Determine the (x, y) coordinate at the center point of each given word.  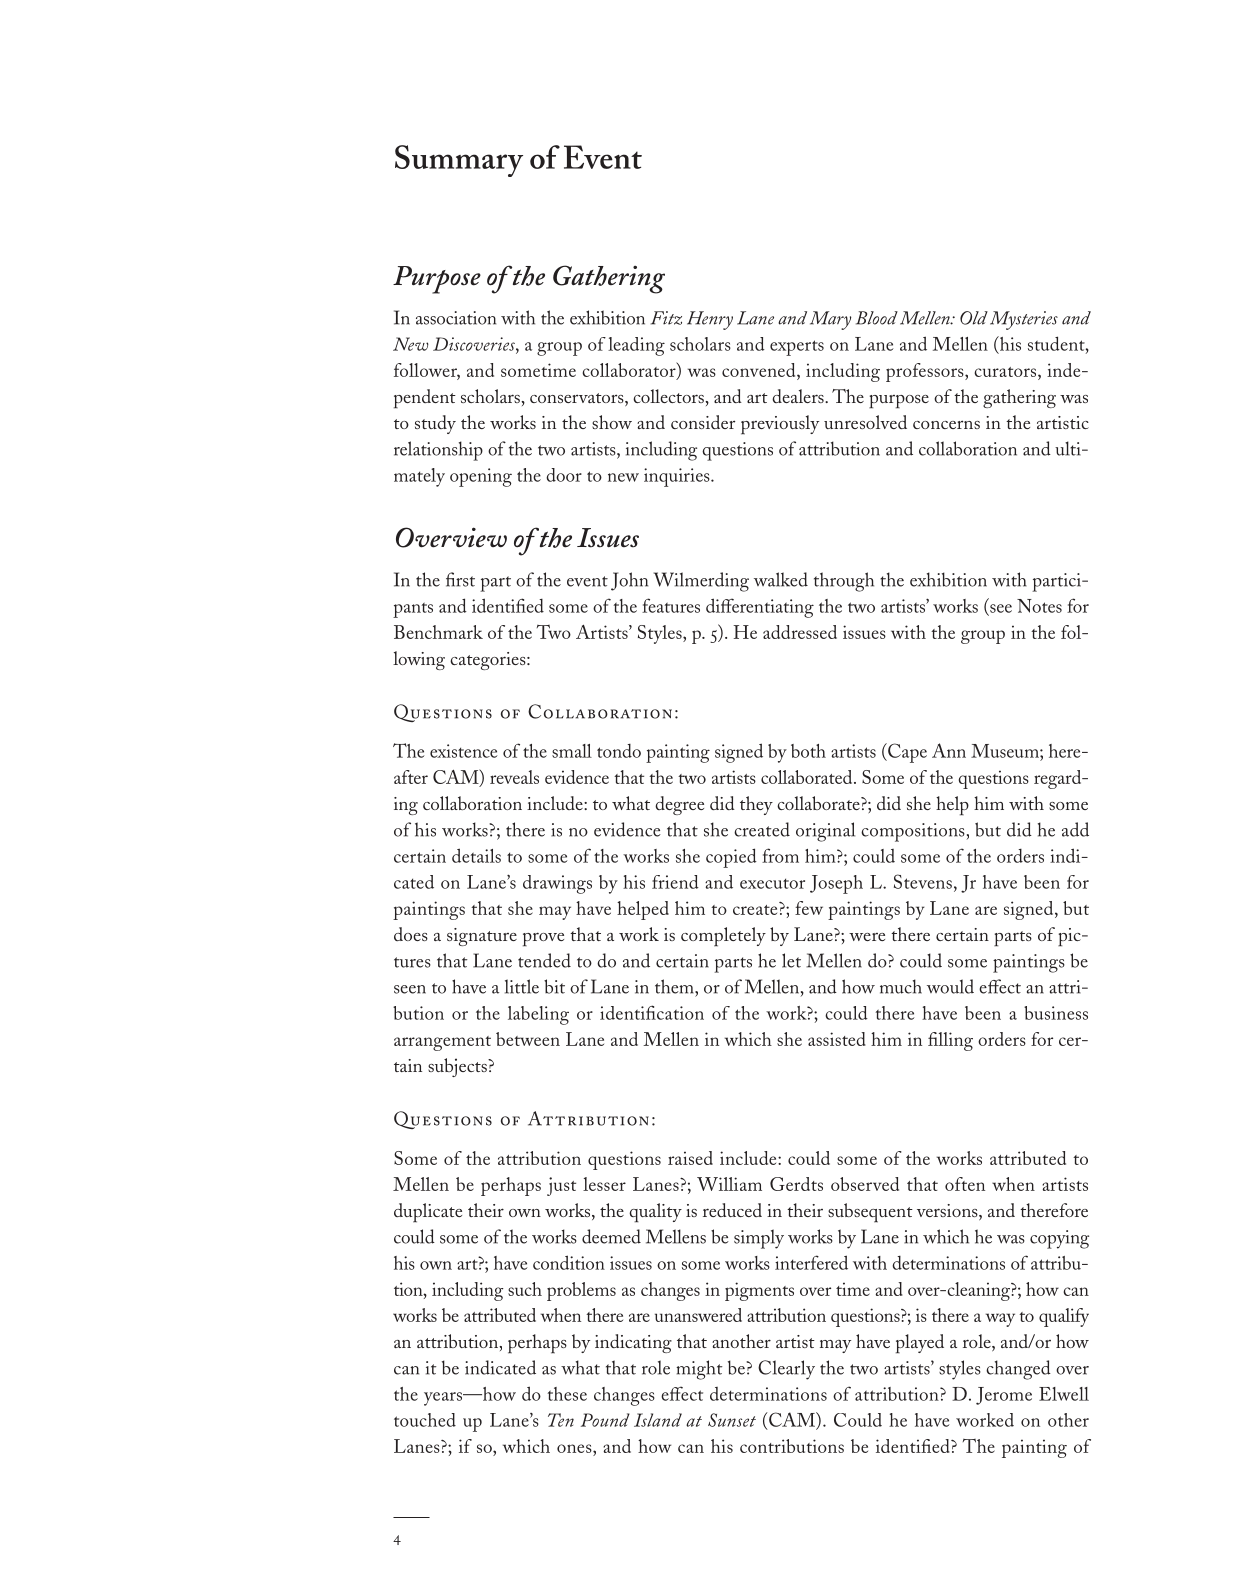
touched (425, 1420)
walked (781, 579)
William (729, 1184)
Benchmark (438, 632)
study (435, 424)
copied (731, 858)
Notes (1039, 606)
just (561, 1186)
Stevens (923, 881)
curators (1005, 372)
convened (760, 370)
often (965, 1184)
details (476, 855)
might (699, 1370)
